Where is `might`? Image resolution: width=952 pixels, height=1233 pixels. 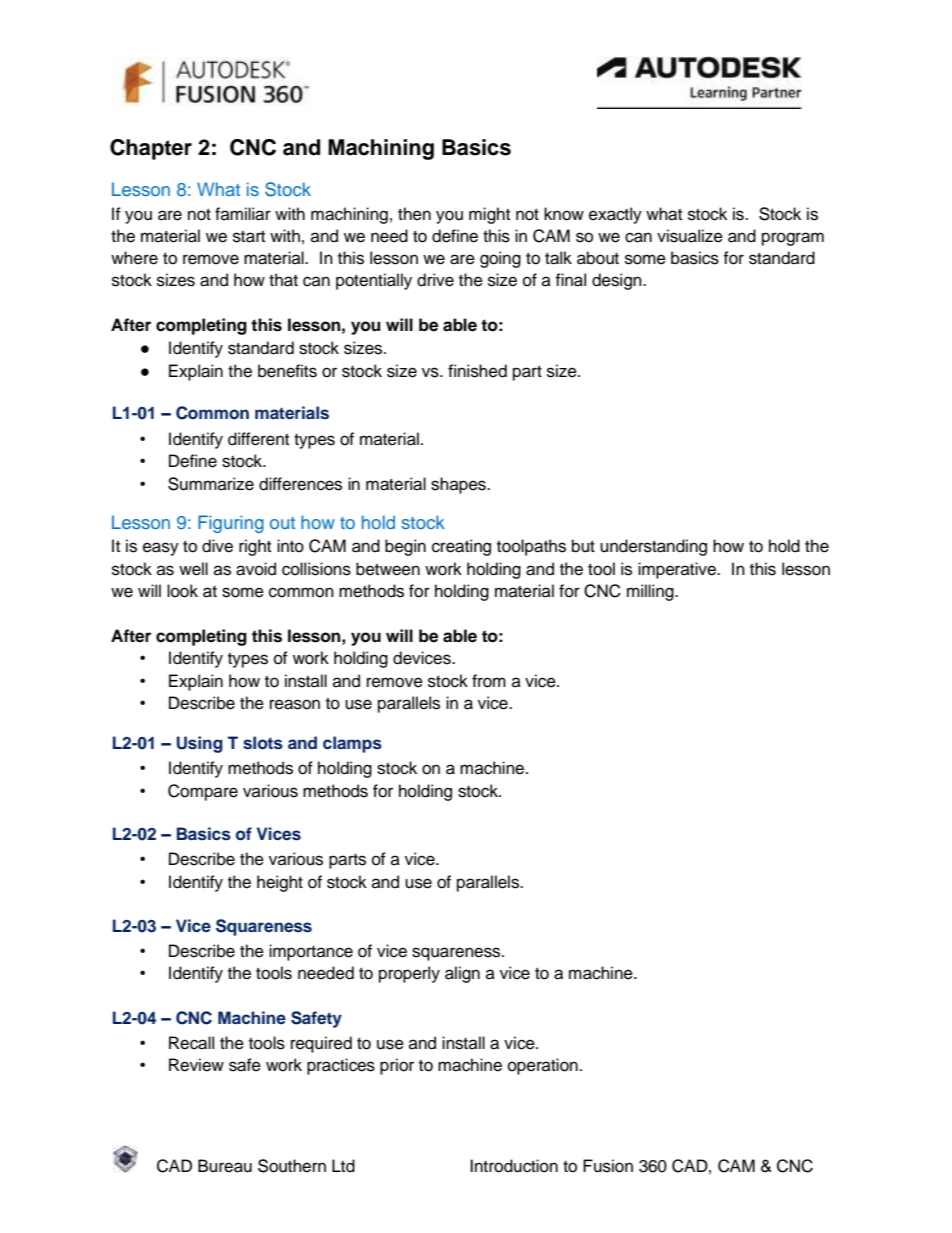
might is located at coordinates (489, 215).
